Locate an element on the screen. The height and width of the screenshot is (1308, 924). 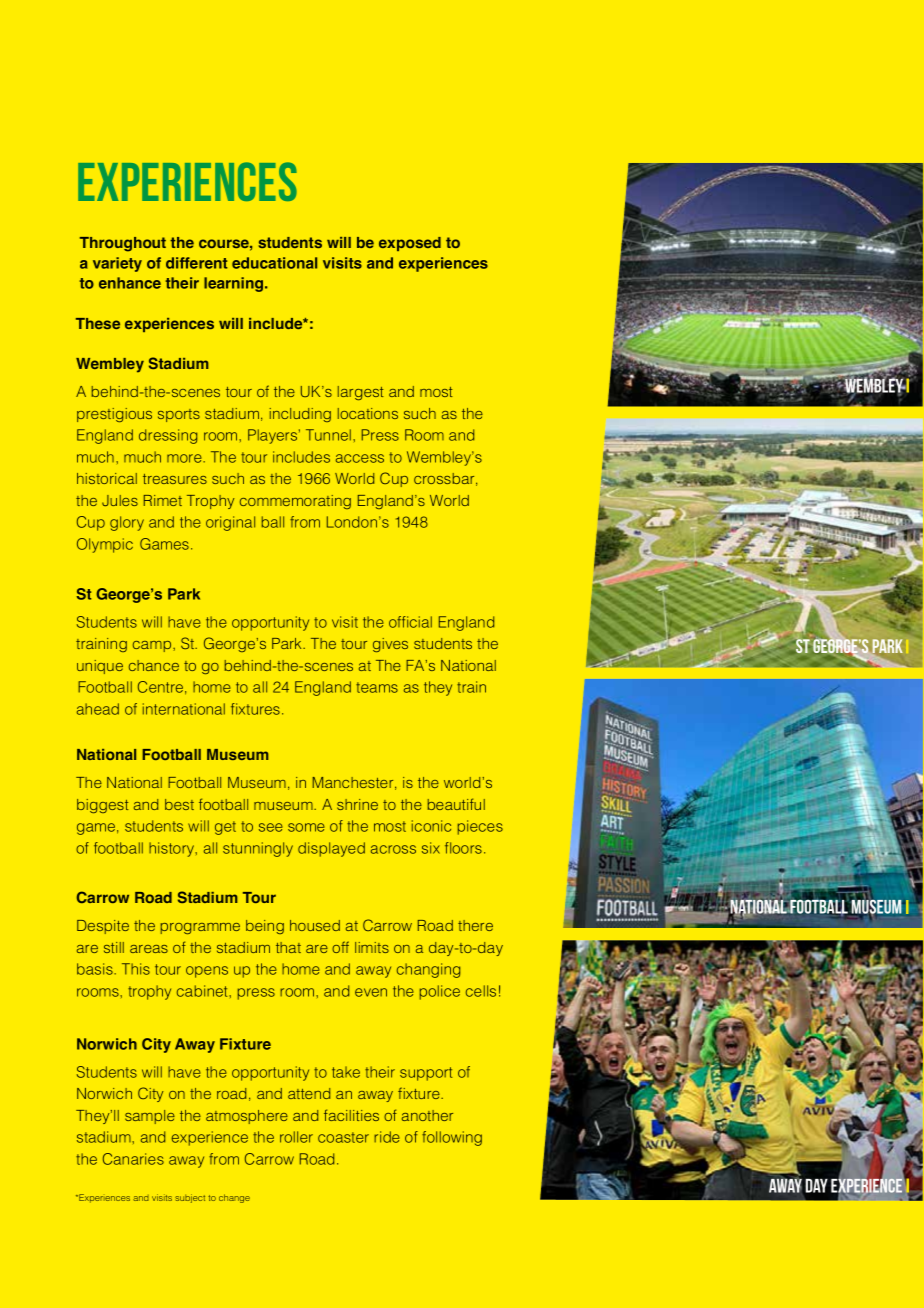
teams is located at coordinates (377, 687).
